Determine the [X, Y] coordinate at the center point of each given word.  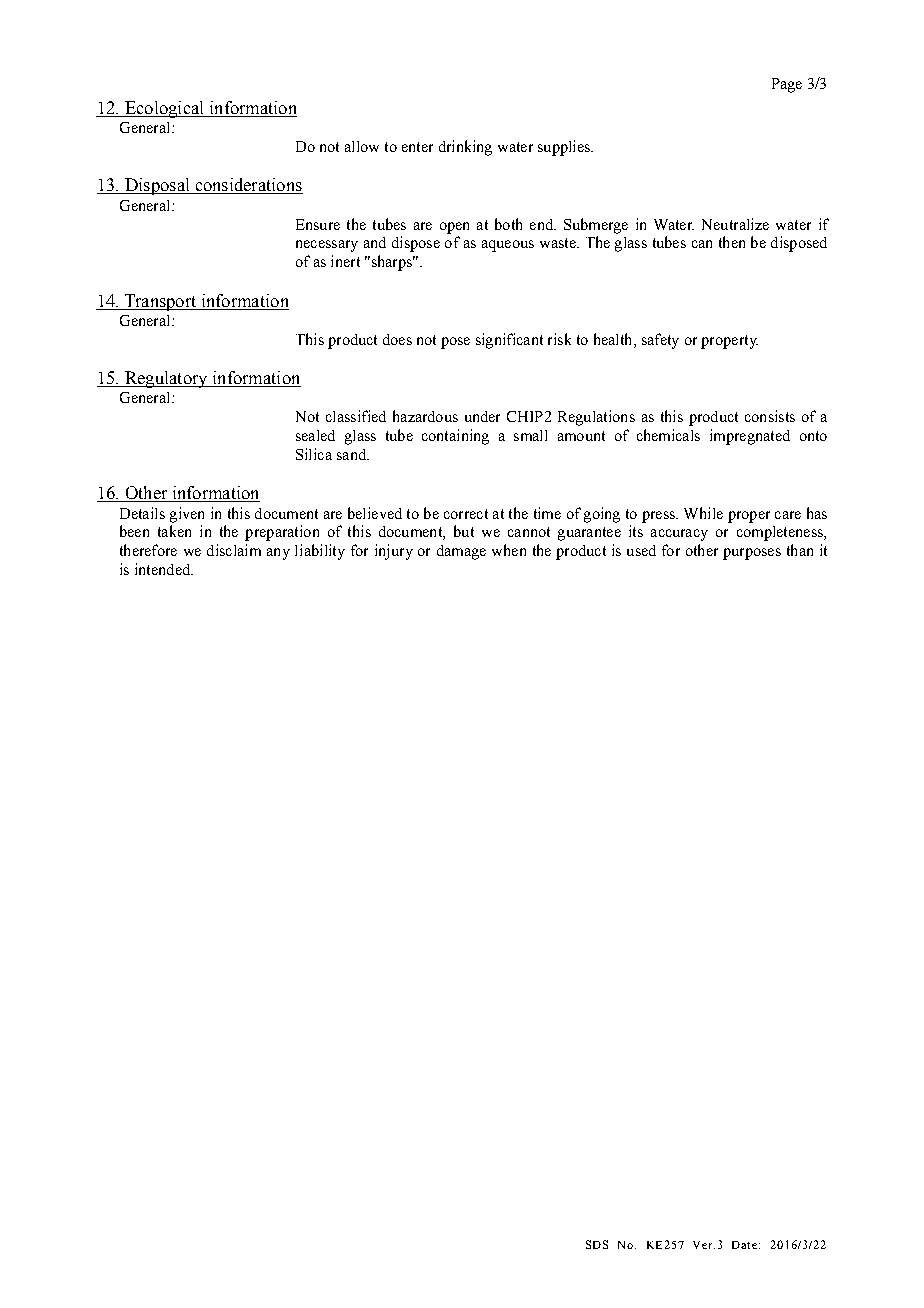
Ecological [164, 109]
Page [787, 85]
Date [744, 1245]
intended [163, 569]
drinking [465, 148]
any [278, 554]
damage [461, 552]
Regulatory [166, 379]
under [482, 416]
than [800, 550]
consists [770, 416]
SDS [597, 1244]
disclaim [234, 550]
